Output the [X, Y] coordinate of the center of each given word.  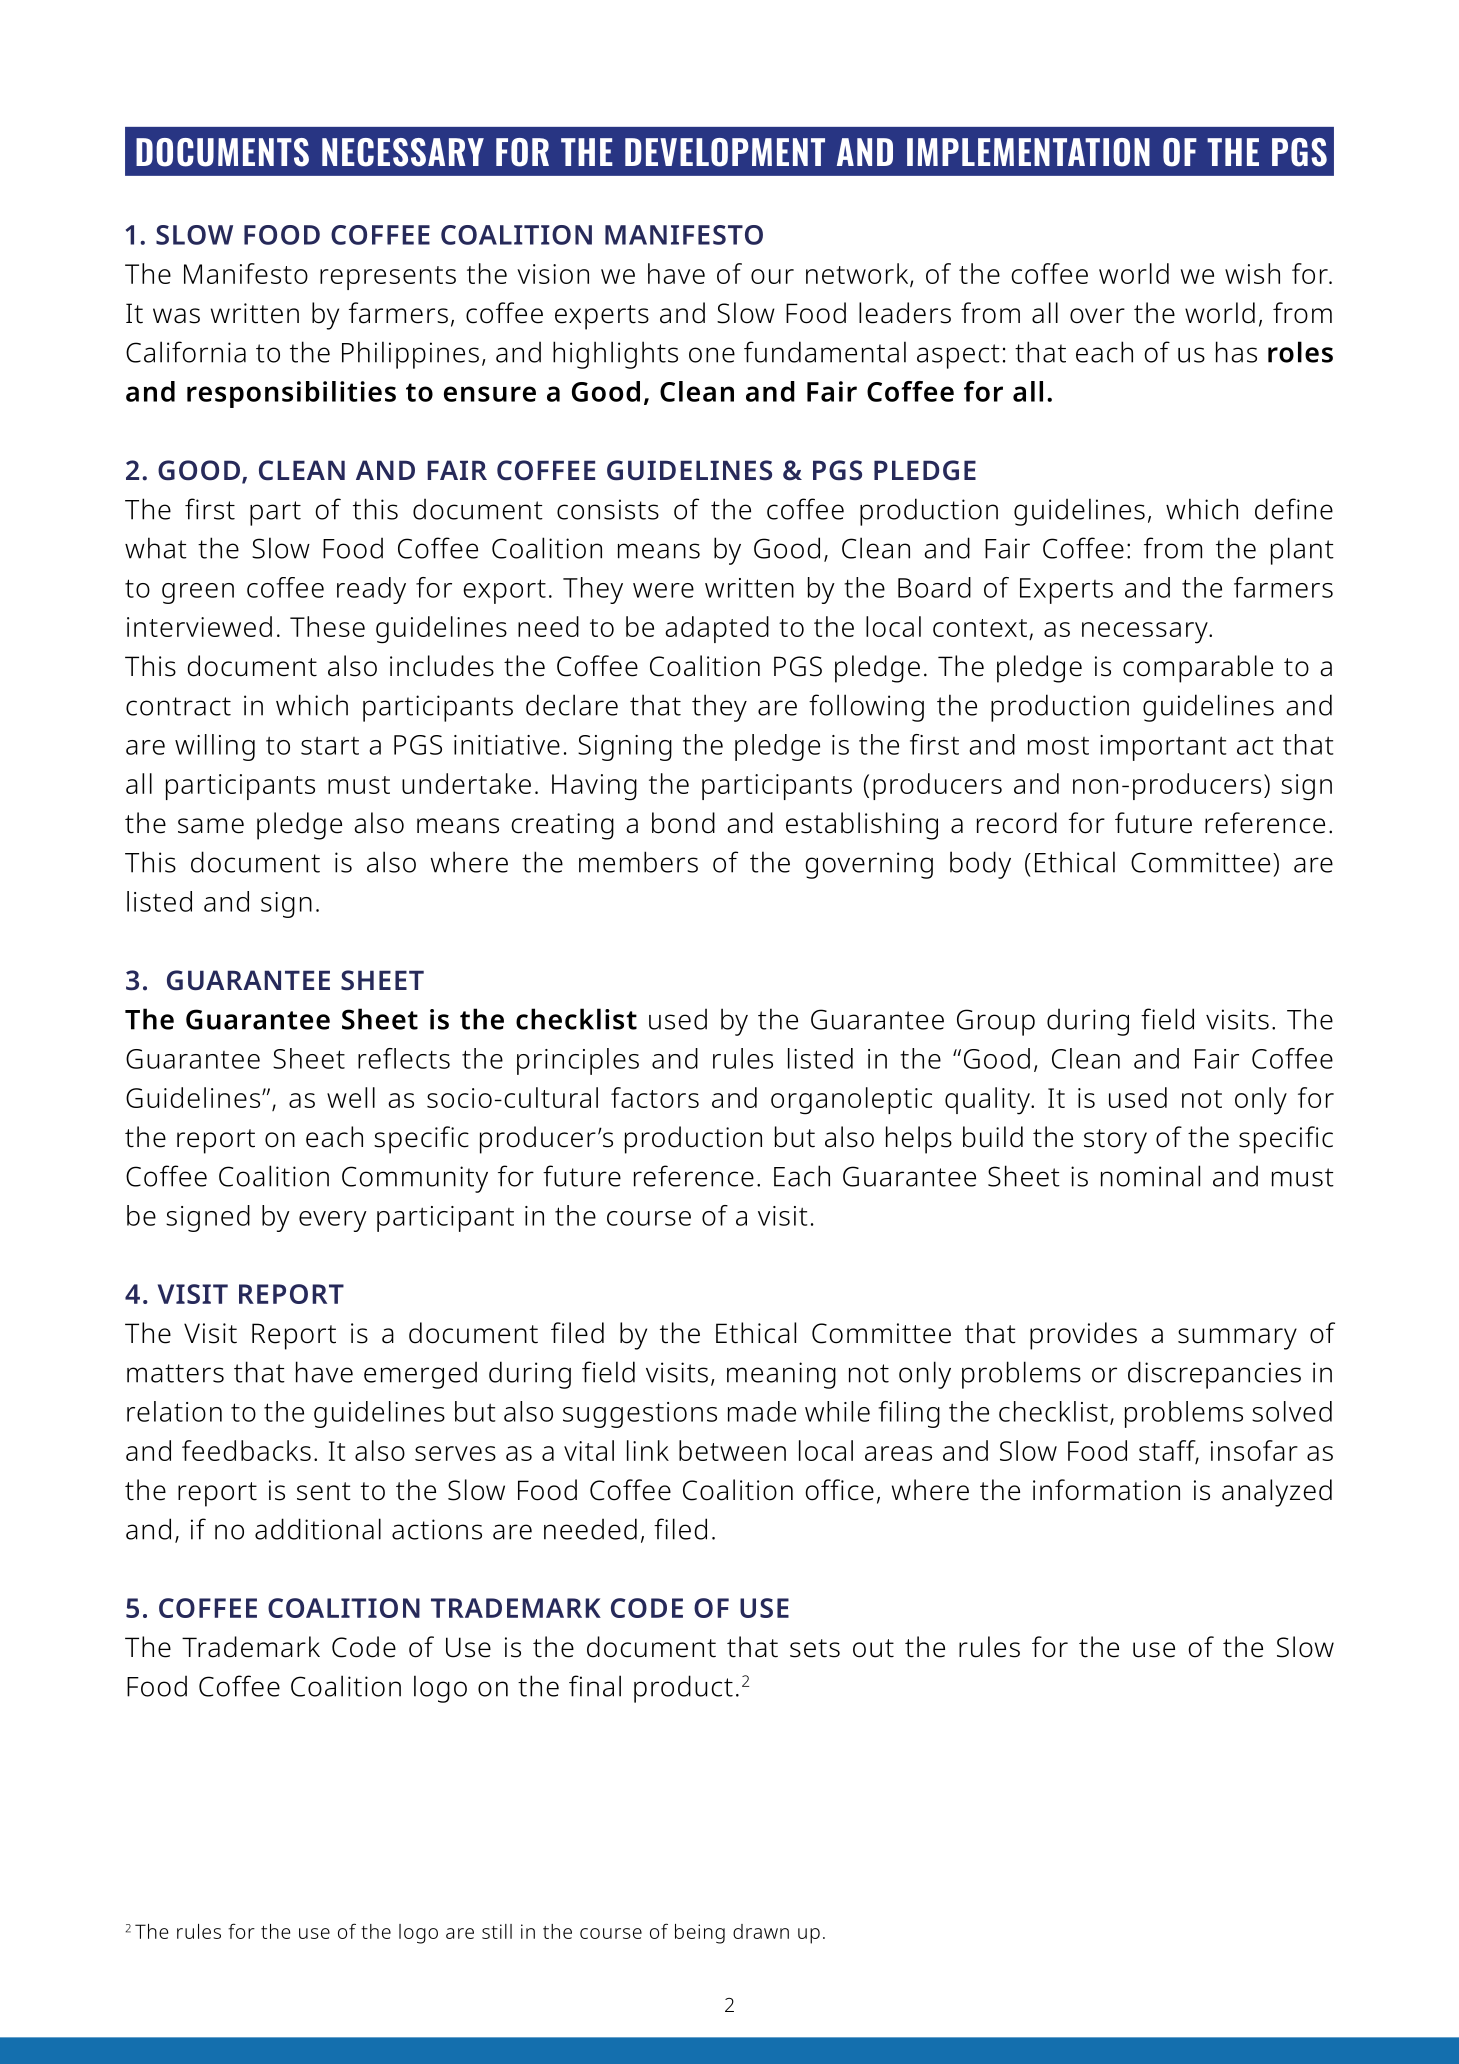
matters [175, 1373]
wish [1252, 273]
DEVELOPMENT [725, 152]
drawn [761, 1931]
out [873, 1648]
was [176, 316]
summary [1237, 1339]
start [330, 745]
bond [683, 823]
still [497, 1931]
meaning [781, 1375]
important [1163, 748]
